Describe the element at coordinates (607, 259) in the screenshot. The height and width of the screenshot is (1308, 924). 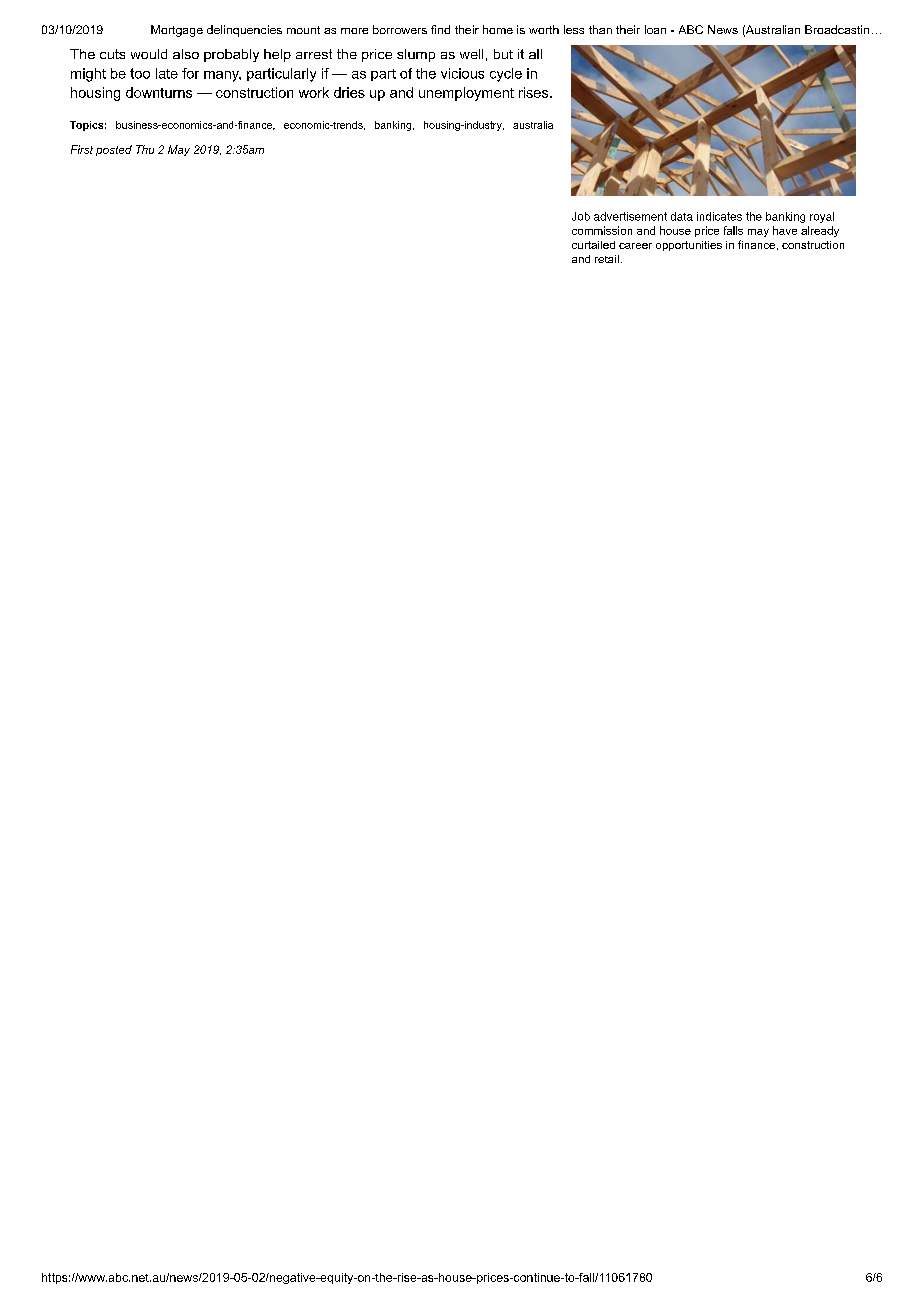
I see `retail` at that location.
